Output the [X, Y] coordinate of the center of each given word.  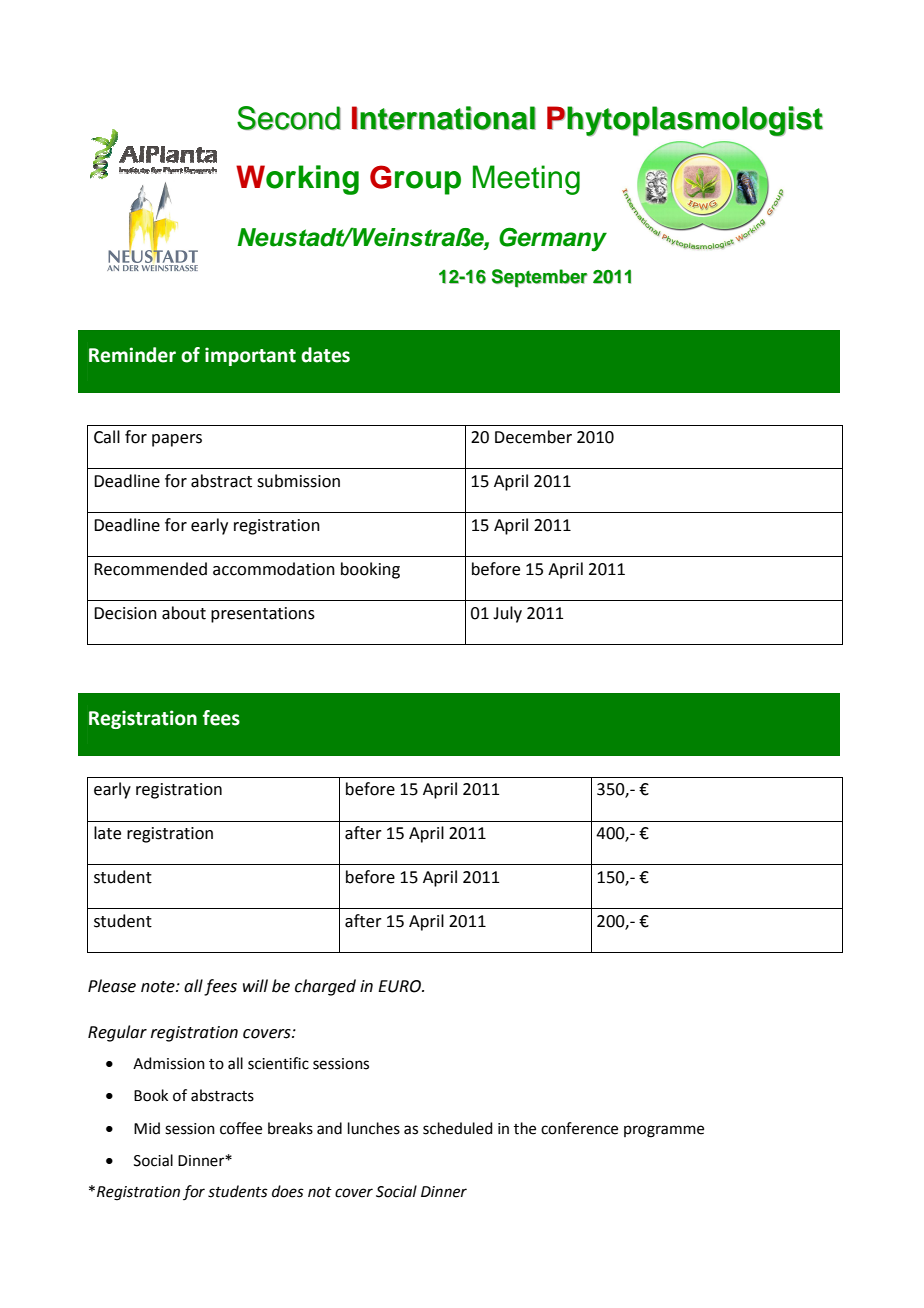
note [159, 987]
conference [579, 1128]
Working [297, 180]
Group [415, 180]
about [184, 613]
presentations [263, 615]
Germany [553, 239]
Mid [147, 1128]
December [533, 437]
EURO [400, 986]
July [507, 614]
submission [298, 481]
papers [177, 440]
